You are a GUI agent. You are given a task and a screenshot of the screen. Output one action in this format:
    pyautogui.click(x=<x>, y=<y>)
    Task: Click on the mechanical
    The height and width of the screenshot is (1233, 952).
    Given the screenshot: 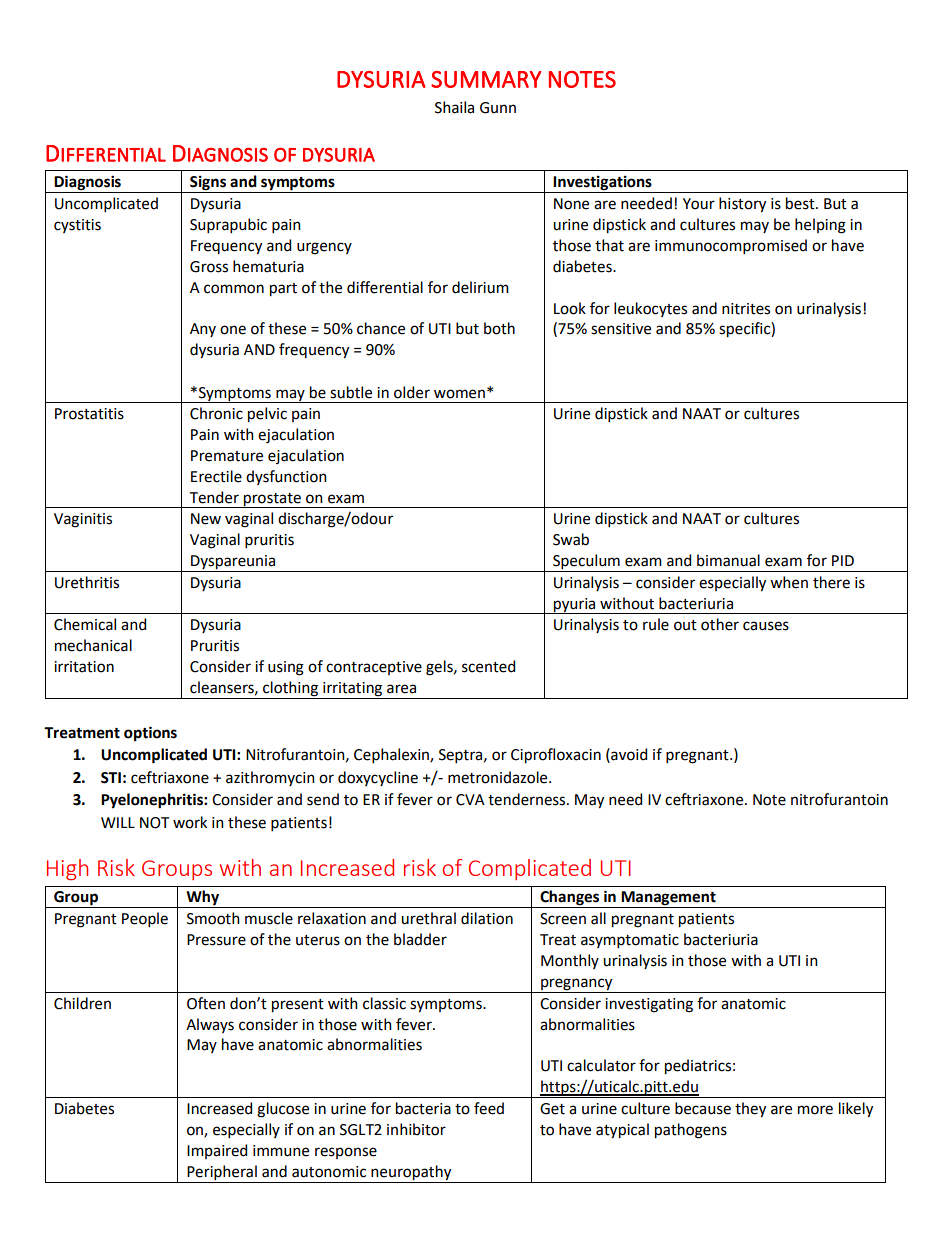 What is the action you would take?
    pyautogui.click(x=93, y=645)
